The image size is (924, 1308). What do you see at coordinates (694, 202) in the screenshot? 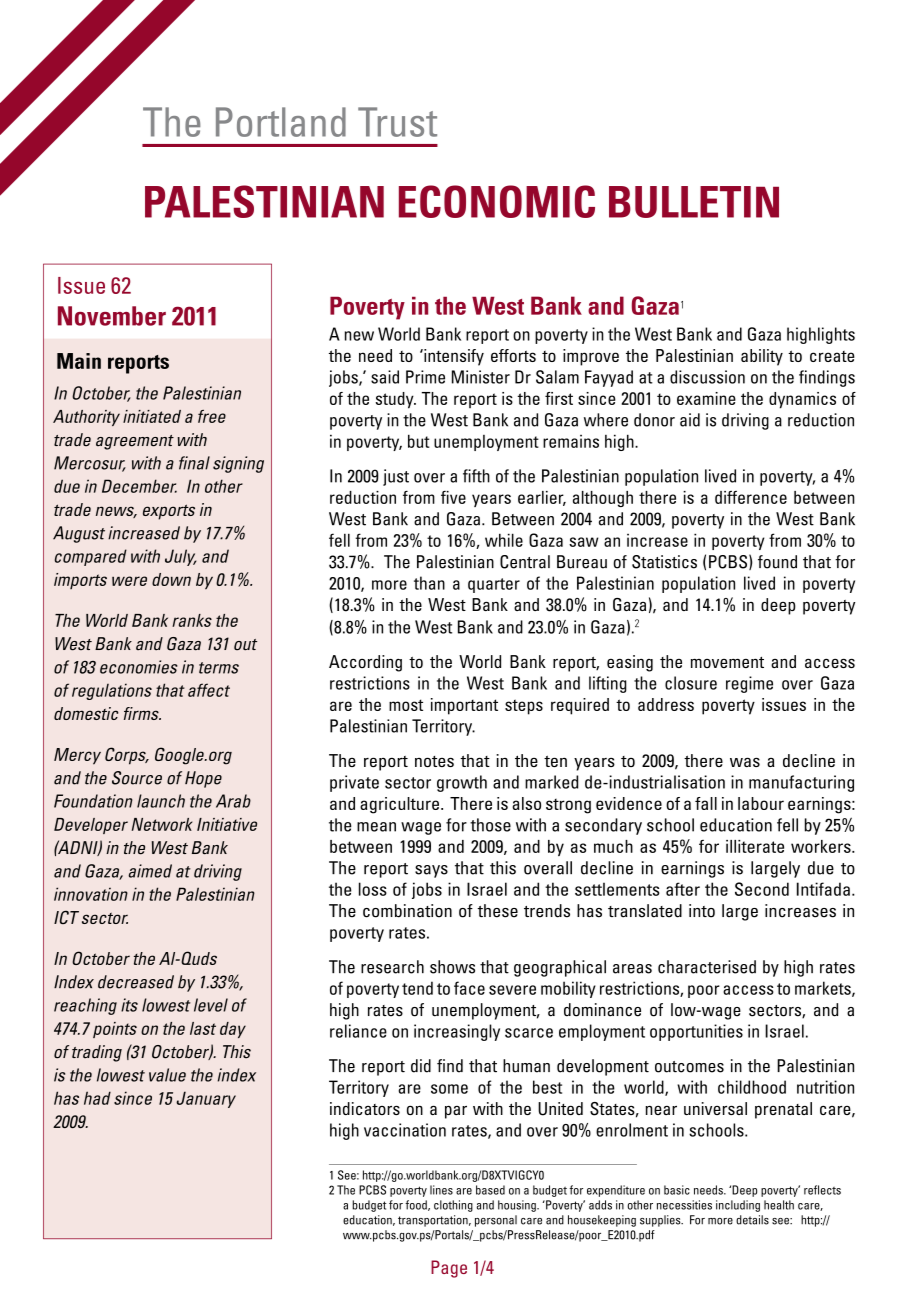
I see `BULLETIN` at bounding box center [694, 202].
